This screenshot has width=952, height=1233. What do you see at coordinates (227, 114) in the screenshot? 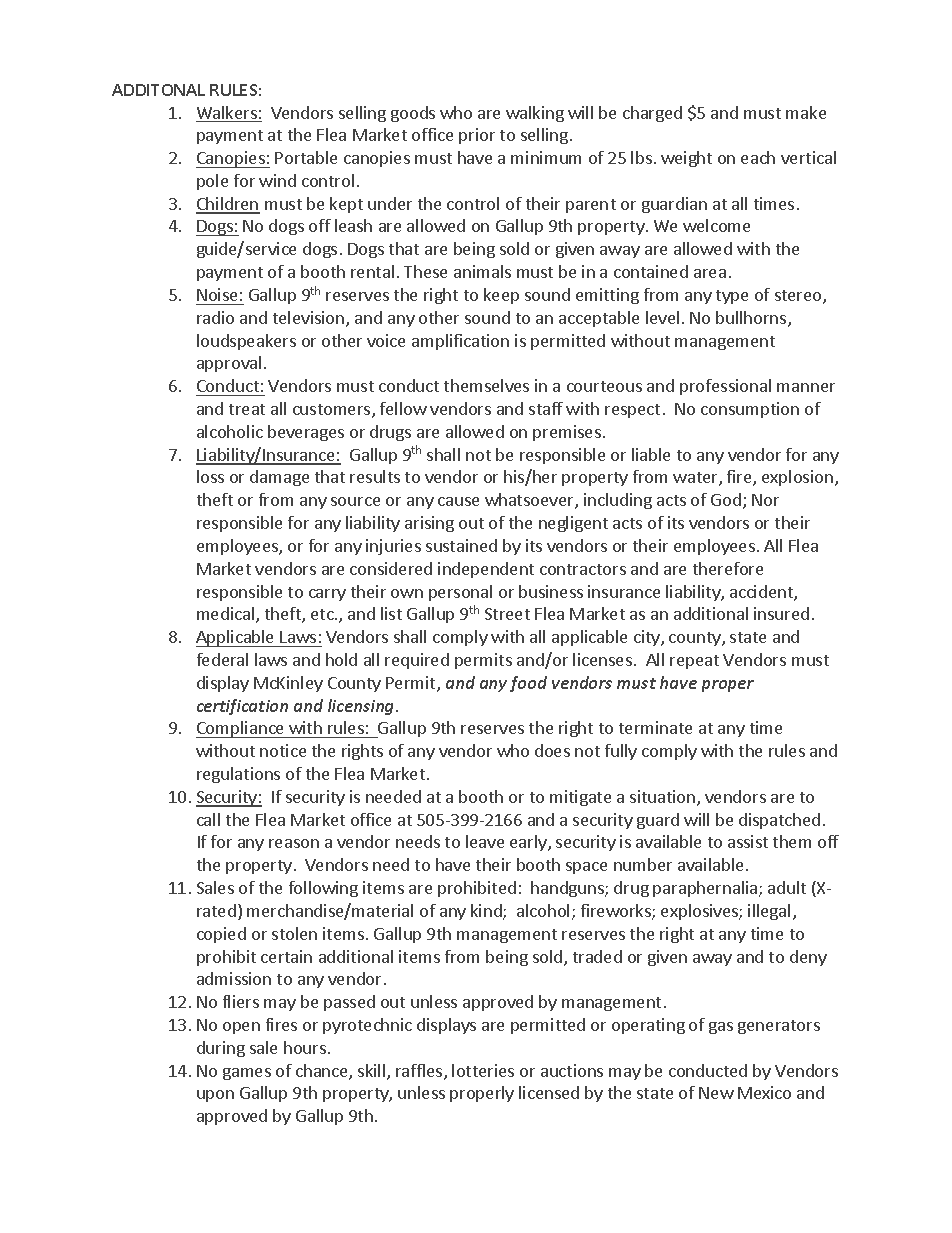
I see `Walkers` at bounding box center [227, 114].
